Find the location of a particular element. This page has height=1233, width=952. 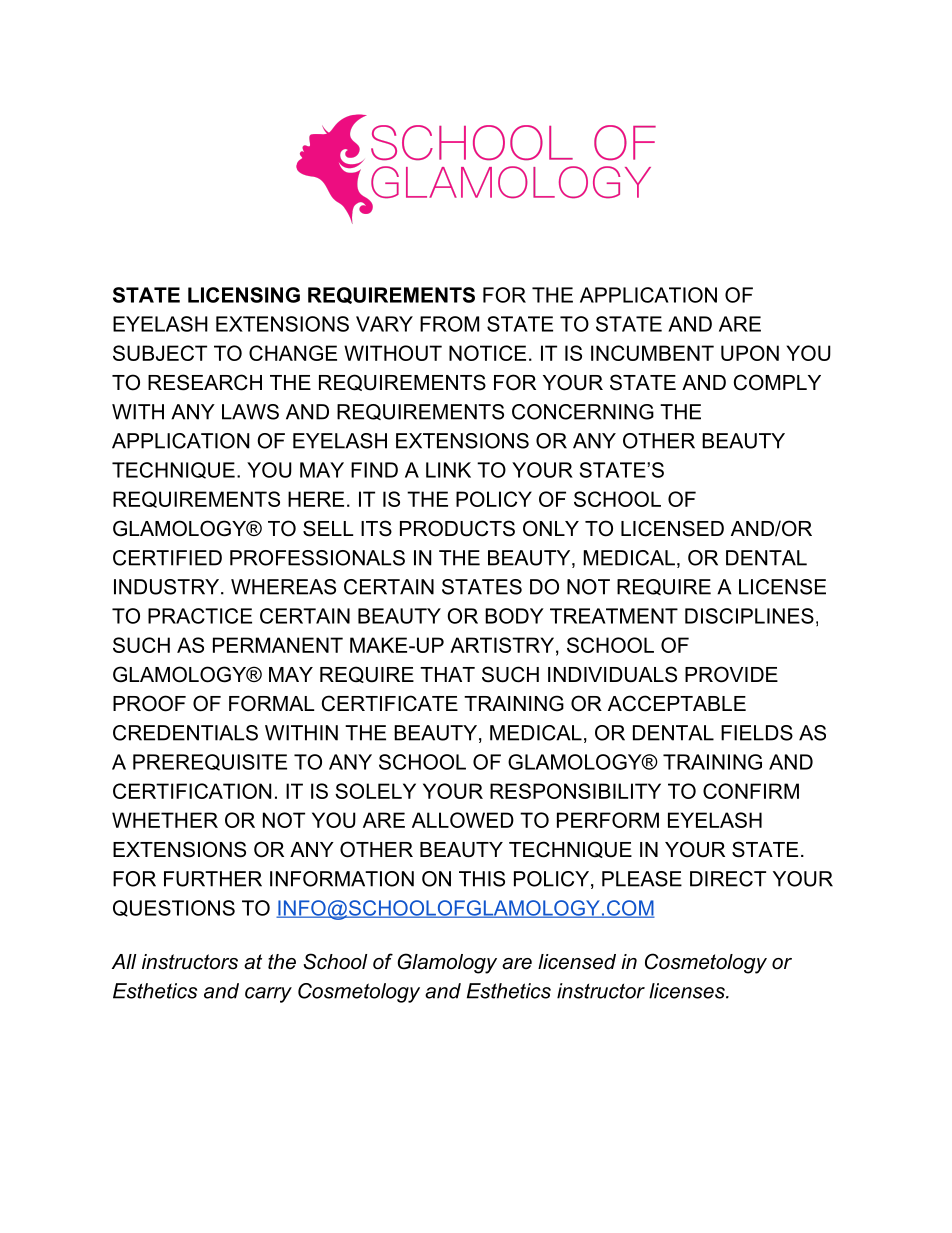

carry is located at coordinates (268, 995).
